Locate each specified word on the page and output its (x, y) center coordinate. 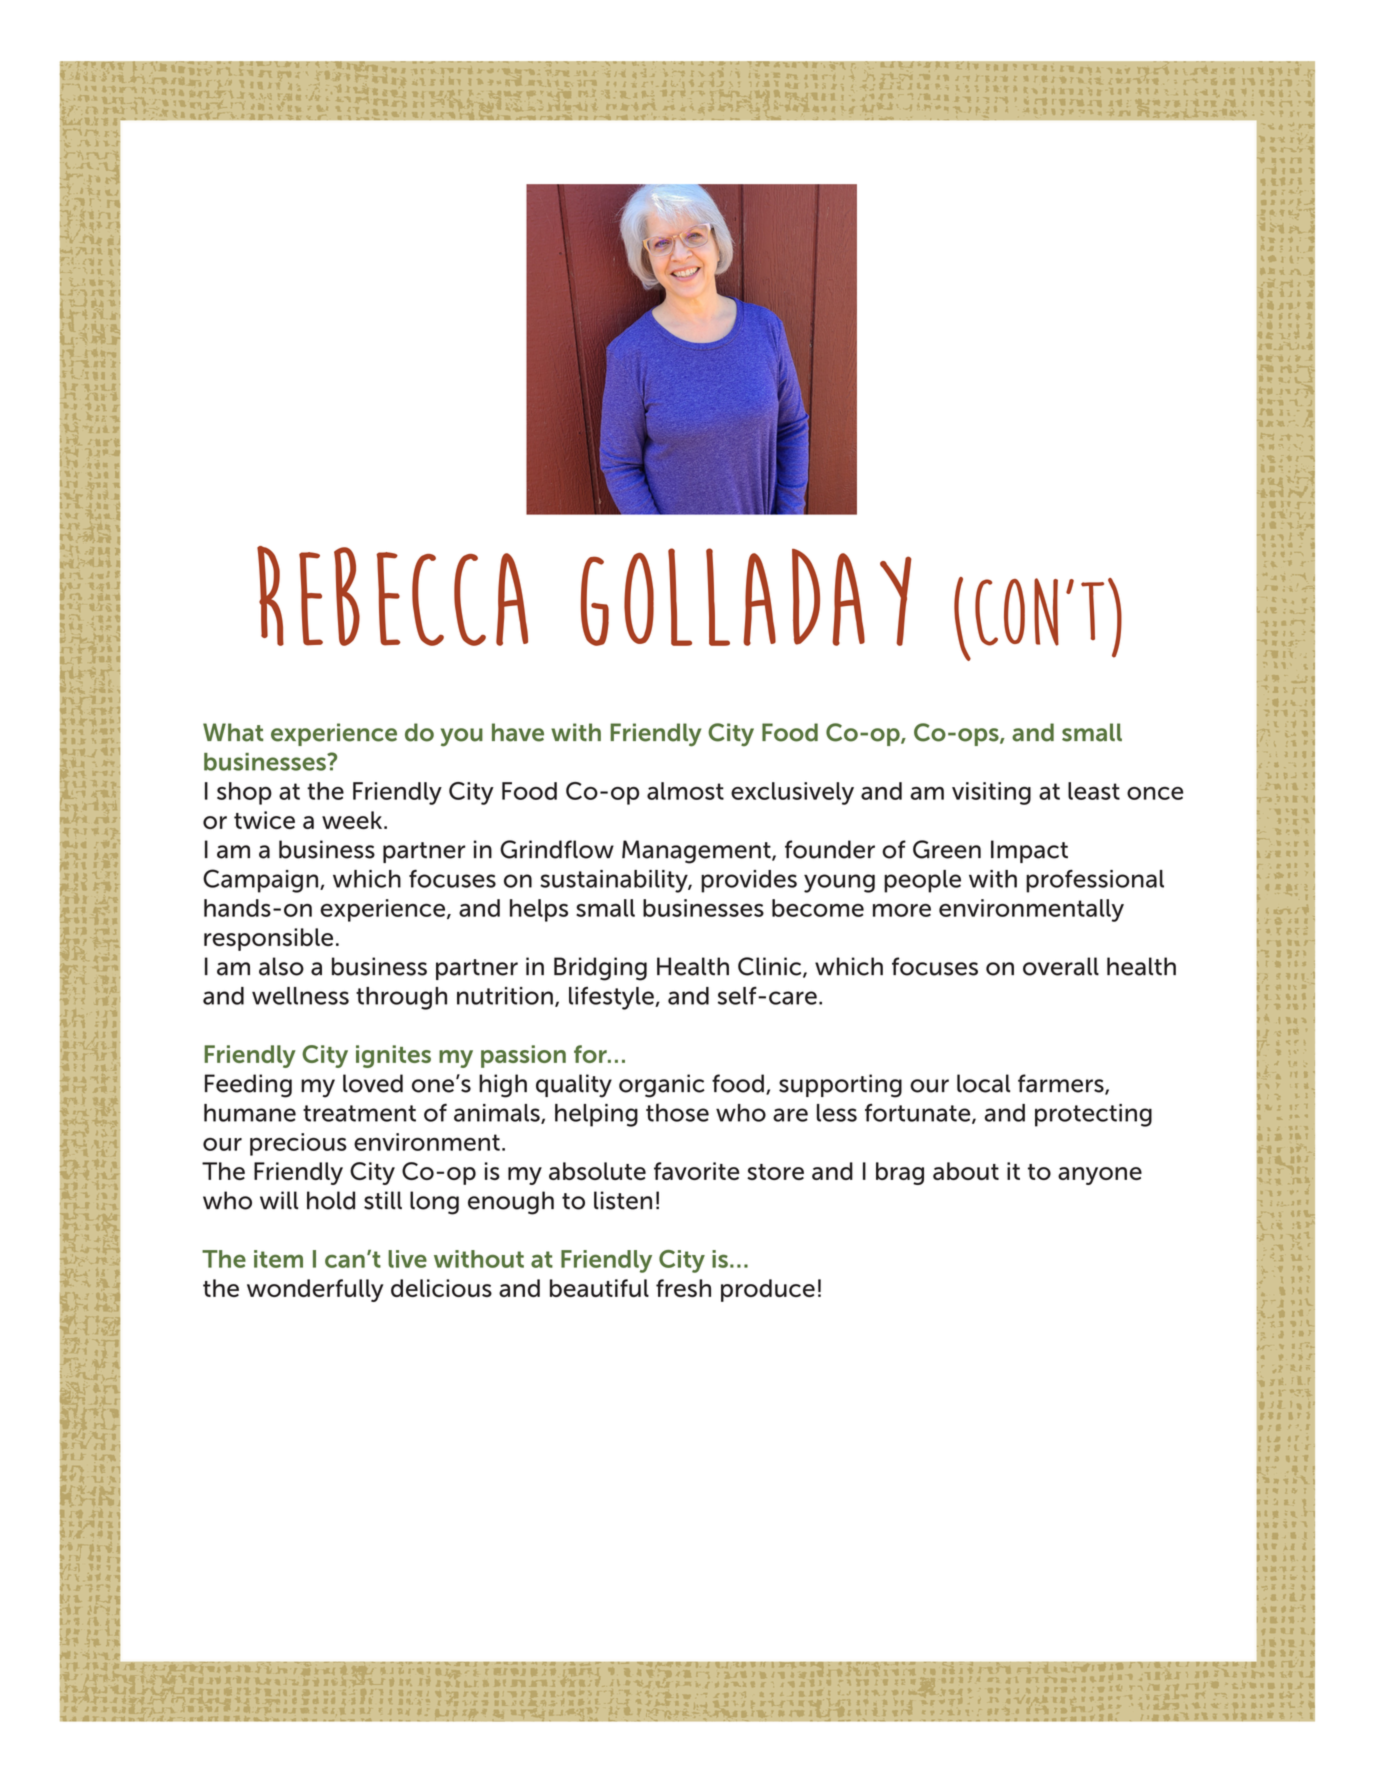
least (1094, 791)
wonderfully (315, 1290)
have (518, 732)
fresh (683, 1288)
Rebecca (392, 596)
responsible (268, 939)
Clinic (771, 967)
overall (1061, 966)
